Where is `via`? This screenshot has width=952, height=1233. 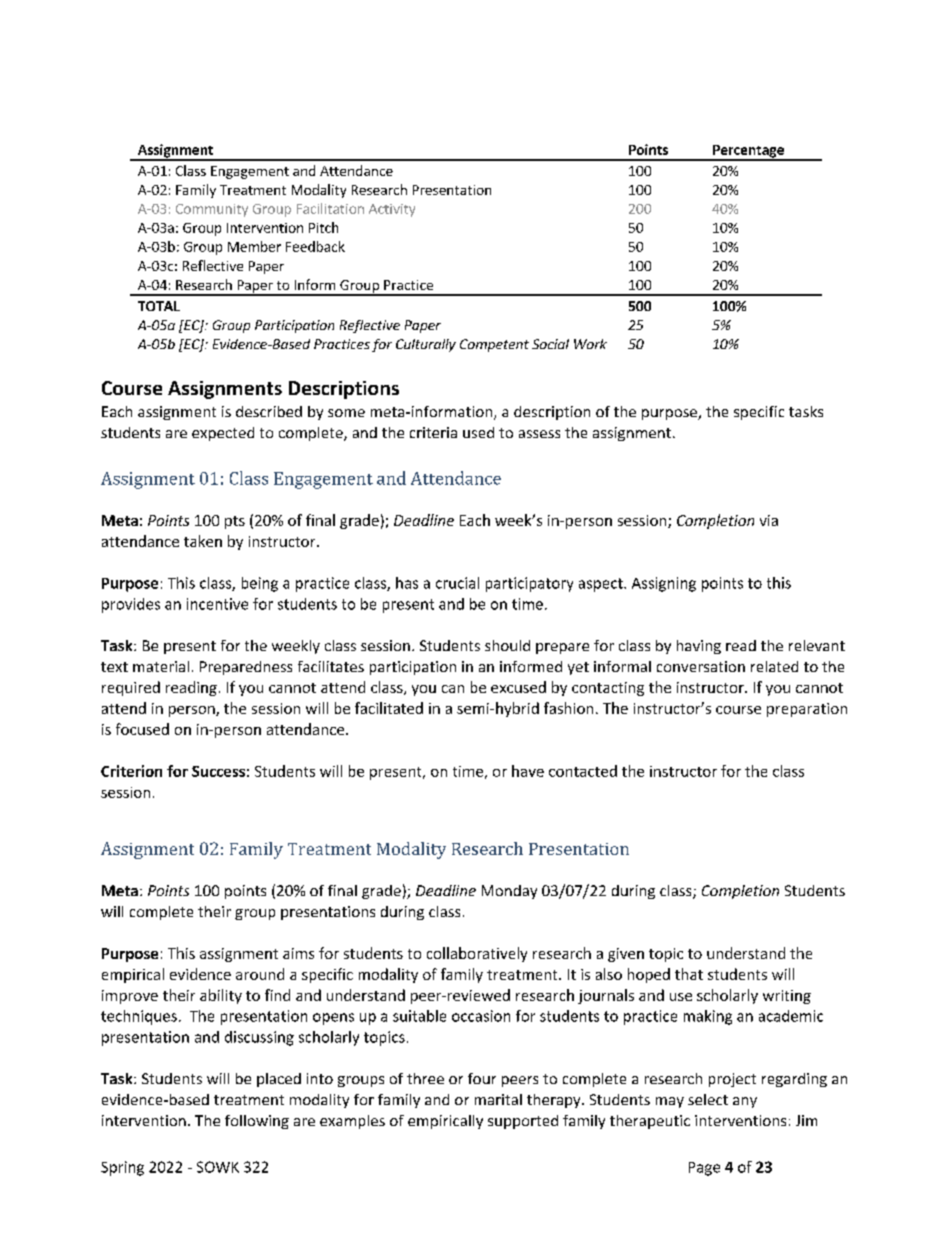 via is located at coordinates (769, 520).
